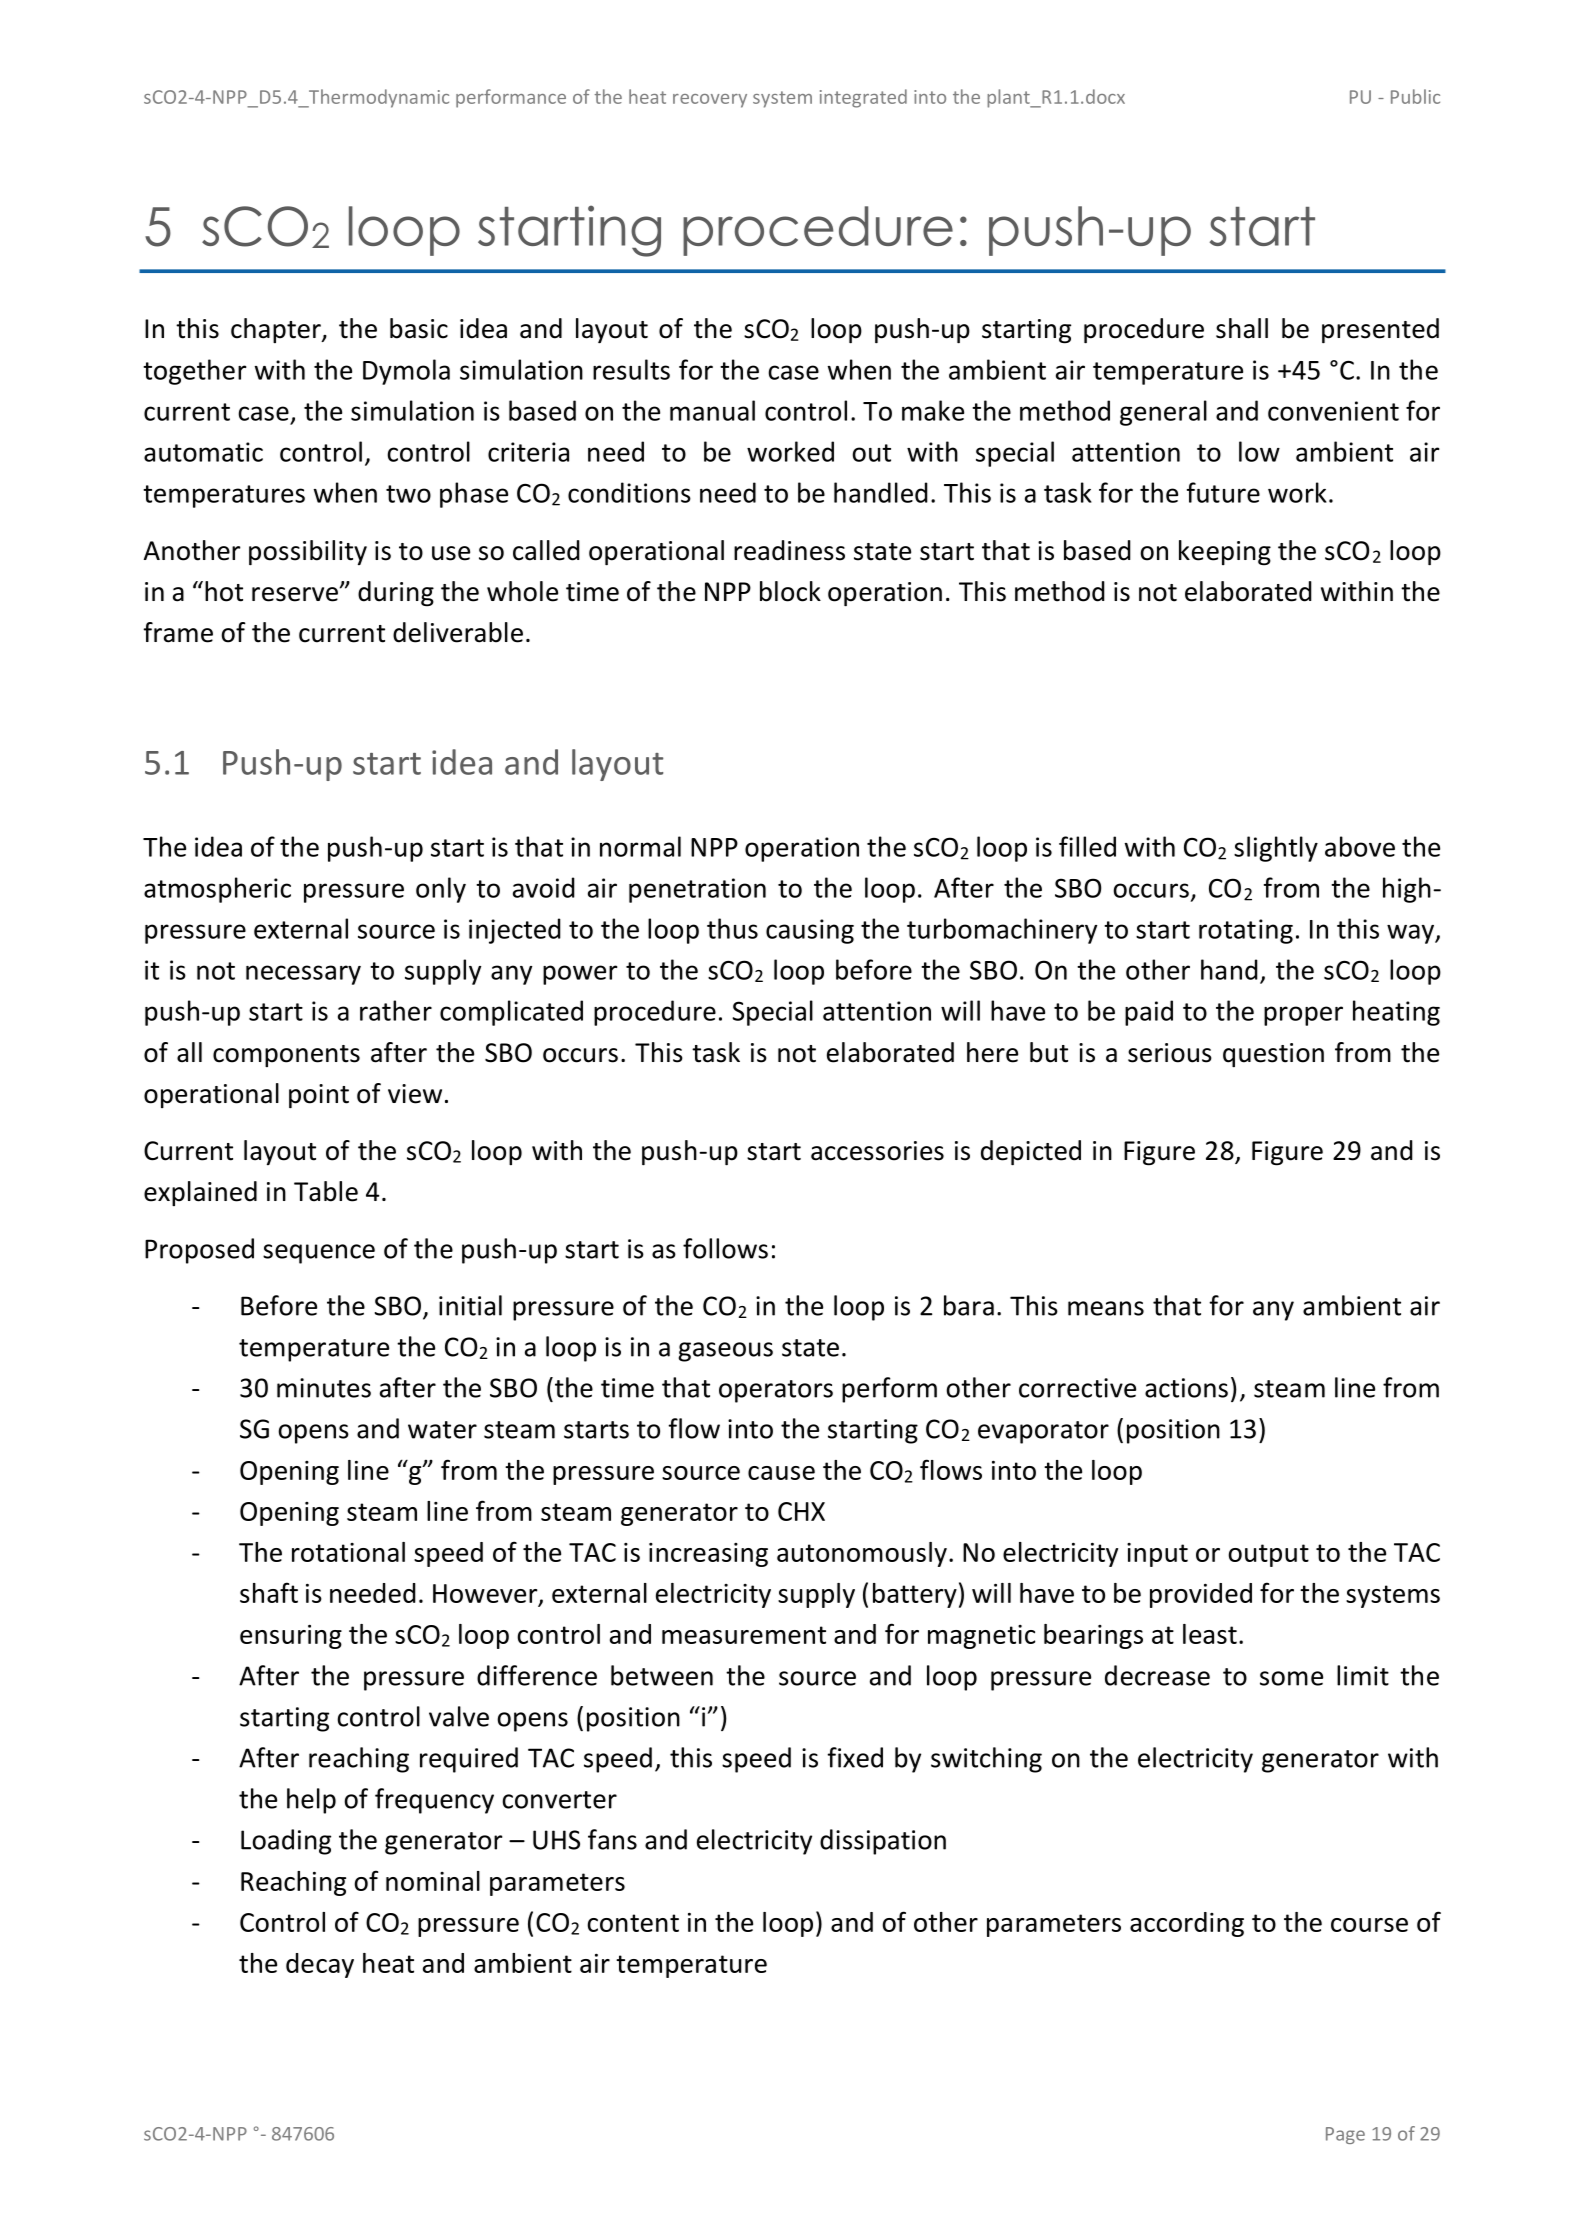 The image size is (1585, 2240). What do you see at coordinates (324, 1388) in the screenshot?
I see `minutes` at bounding box center [324, 1388].
